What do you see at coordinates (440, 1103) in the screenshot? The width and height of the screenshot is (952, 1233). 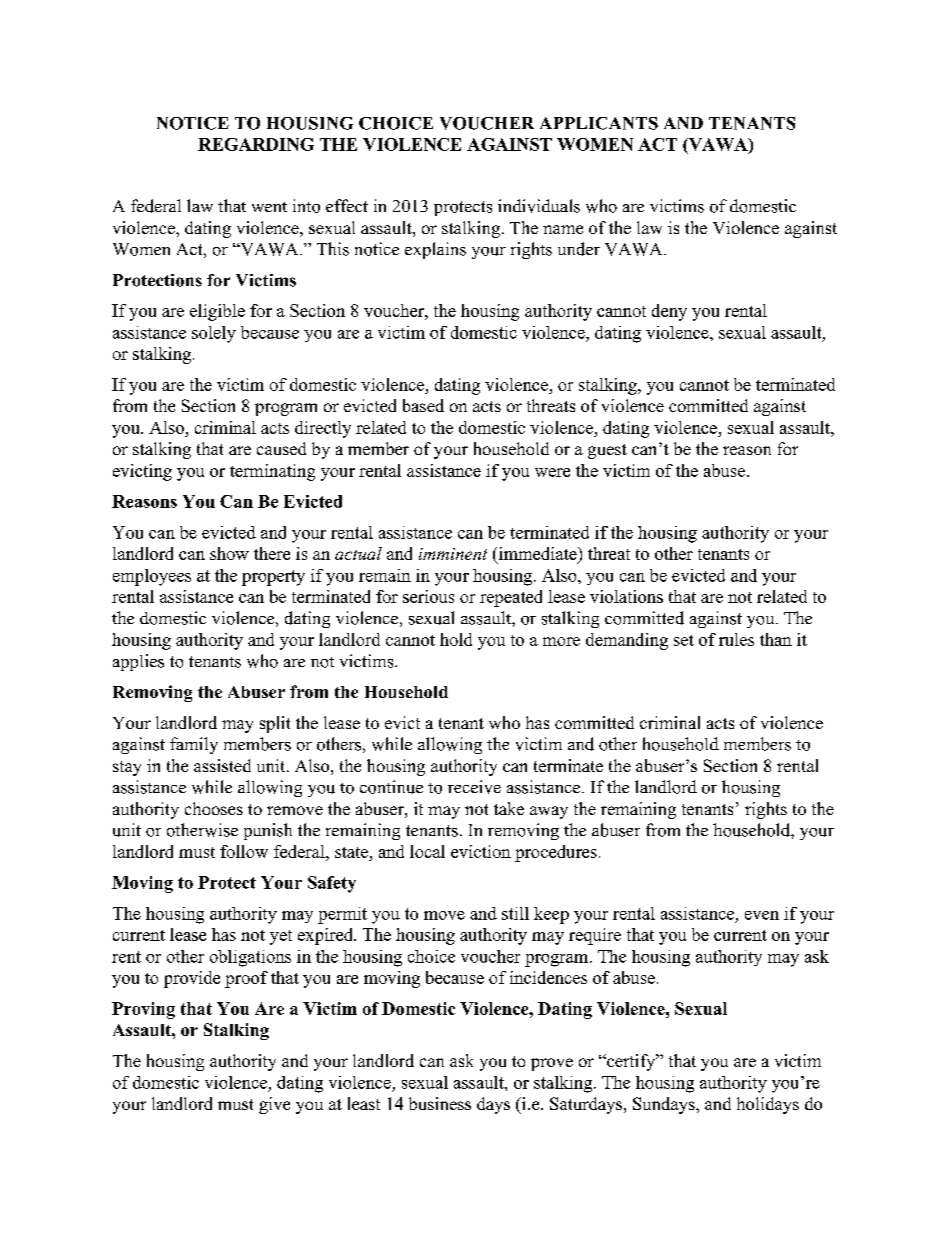 I see `business` at bounding box center [440, 1103].
